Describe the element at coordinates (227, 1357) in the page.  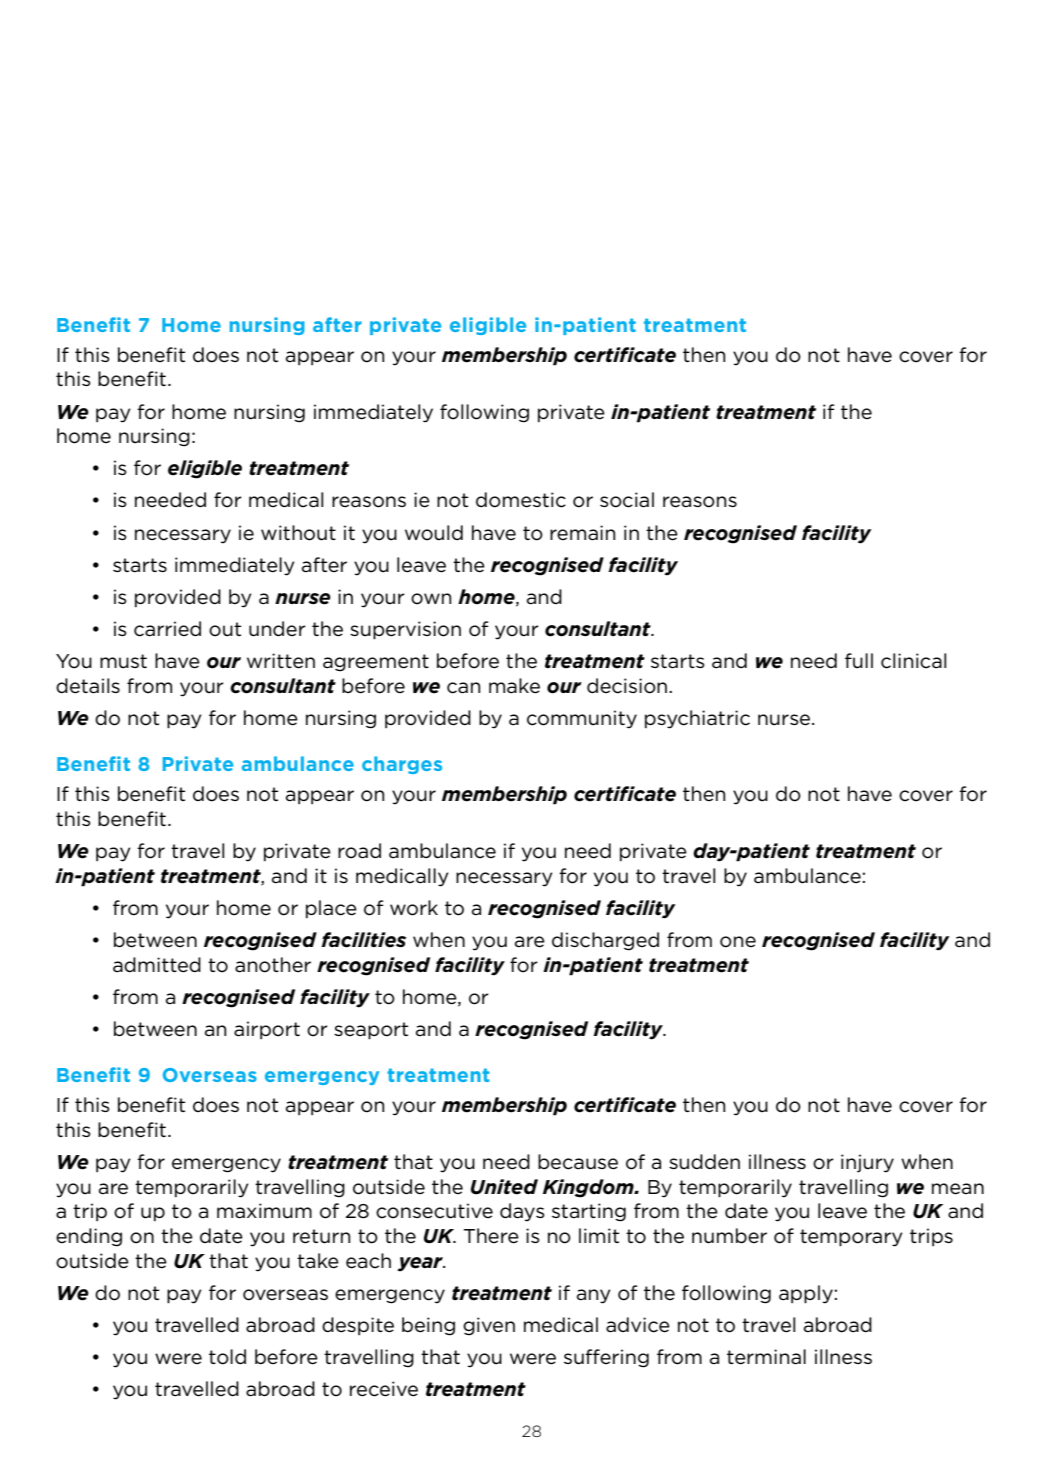
I see `told` at that location.
